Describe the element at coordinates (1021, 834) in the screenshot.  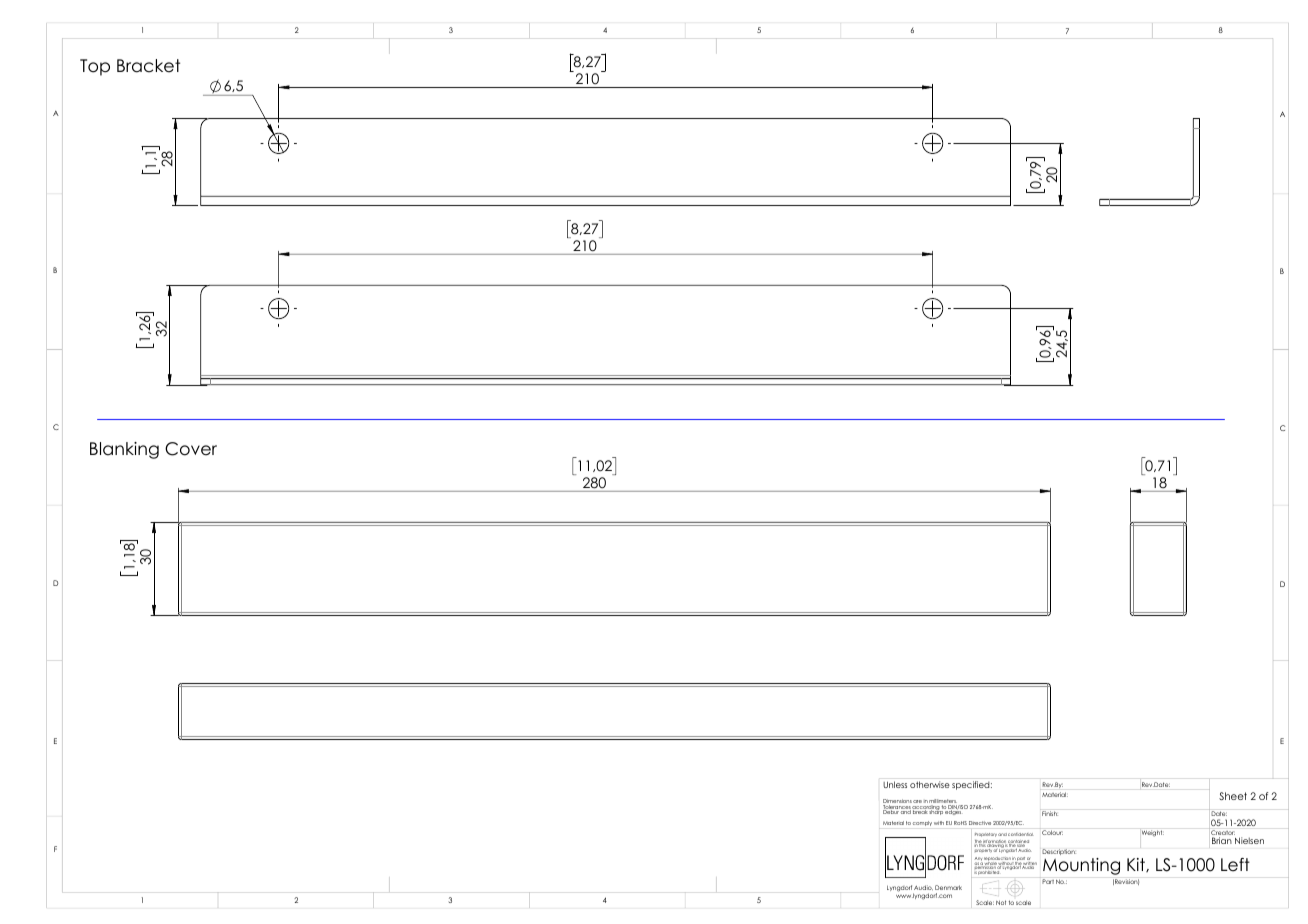
I see `confidential` at that location.
